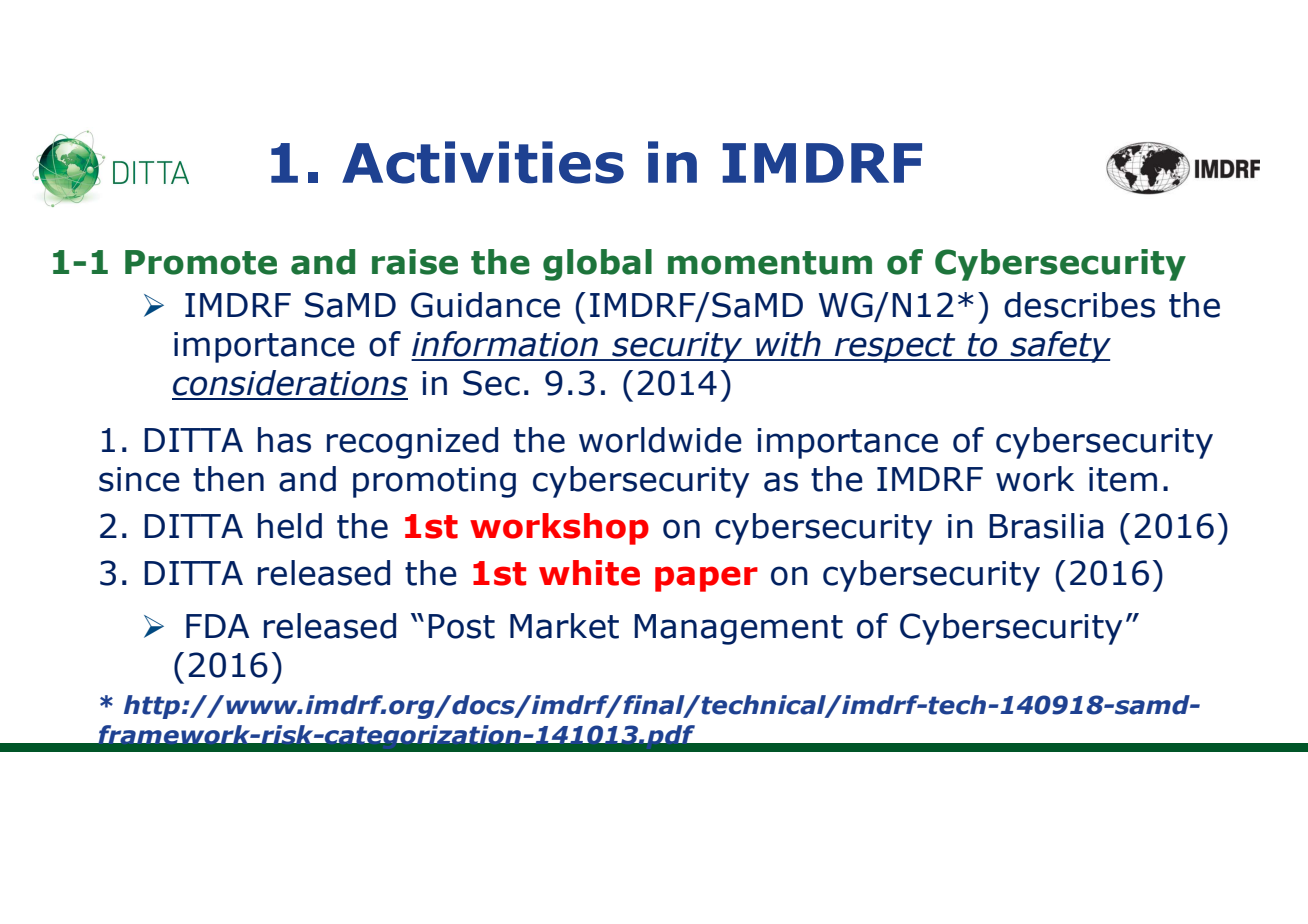 The width and height of the screenshot is (1308, 924). Describe the element at coordinates (217, 626) in the screenshot. I see `FDA` at that location.
